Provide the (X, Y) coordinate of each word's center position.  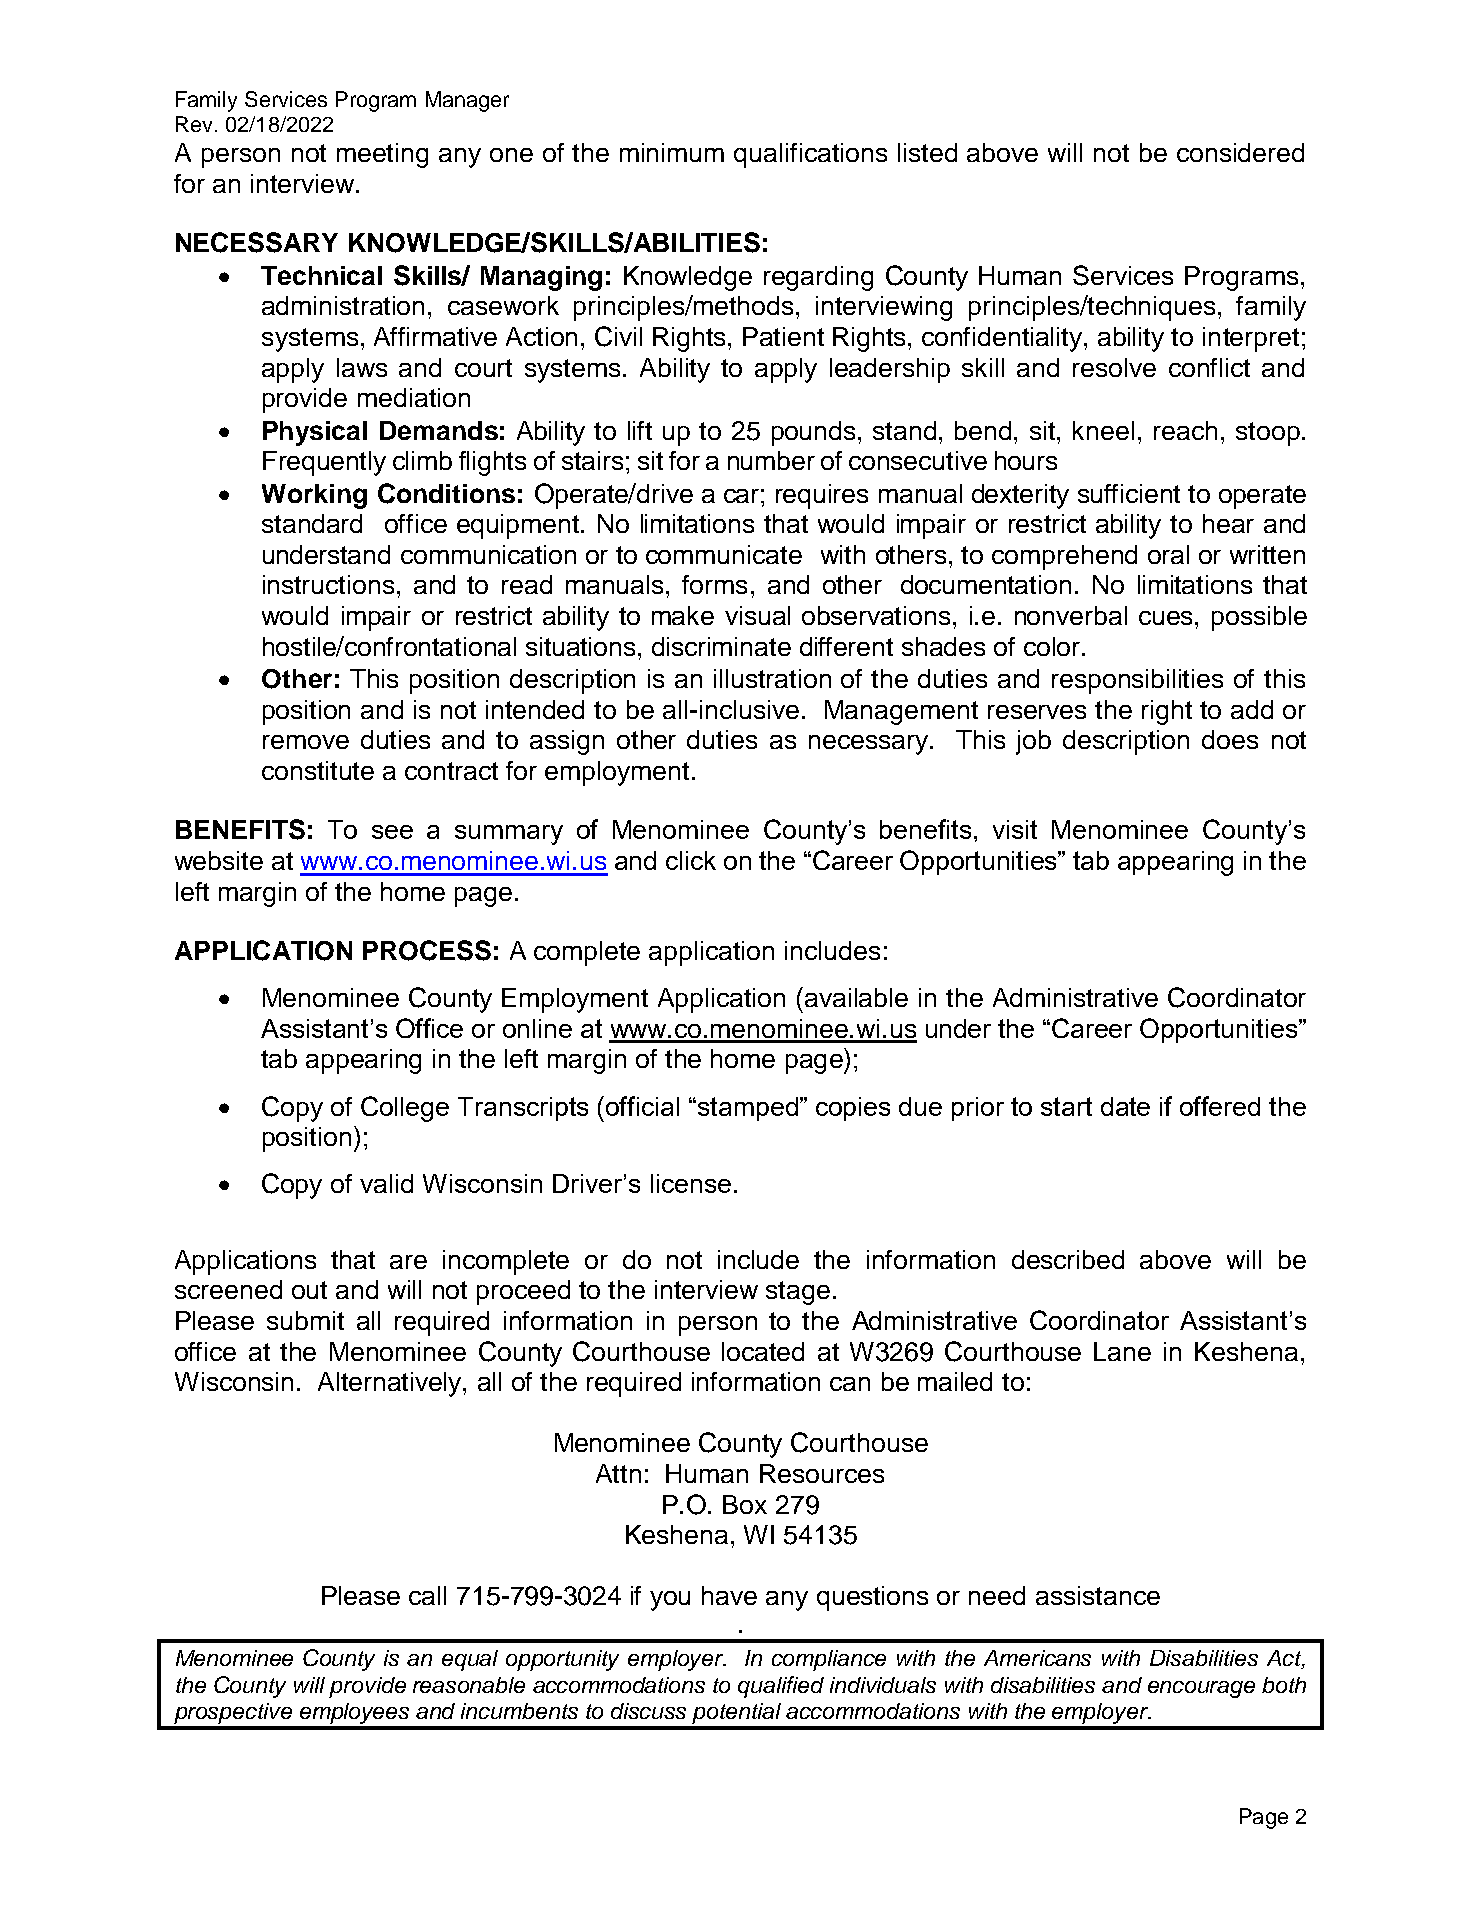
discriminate (721, 646)
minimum (672, 152)
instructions (328, 584)
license (691, 1183)
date (1125, 1106)
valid (386, 1183)
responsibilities (1137, 681)
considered (1240, 152)
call (427, 1595)
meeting (382, 155)
